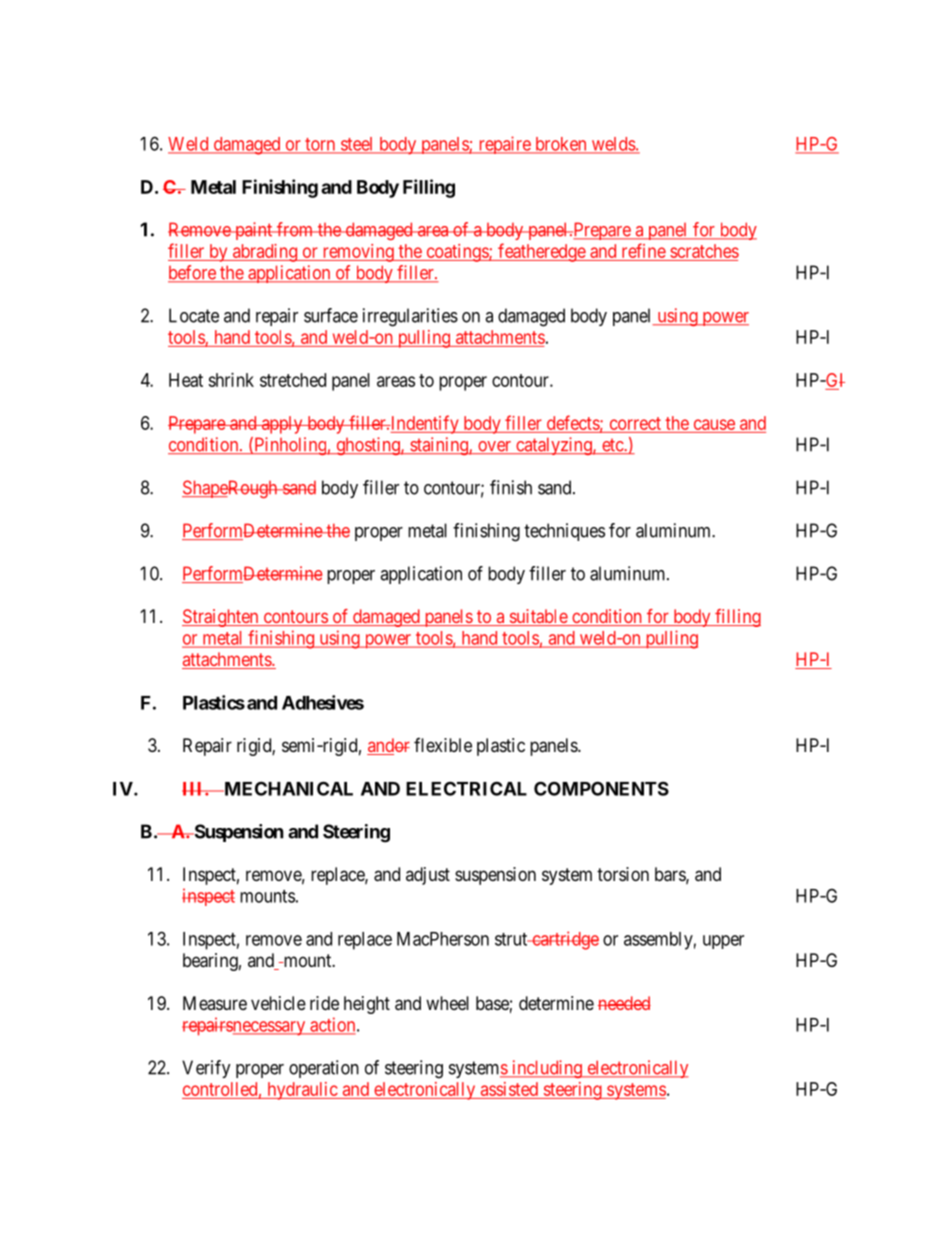 The height and width of the document is (1233, 952). What do you see at coordinates (635, 423) in the document?
I see `correct` at bounding box center [635, 423].
